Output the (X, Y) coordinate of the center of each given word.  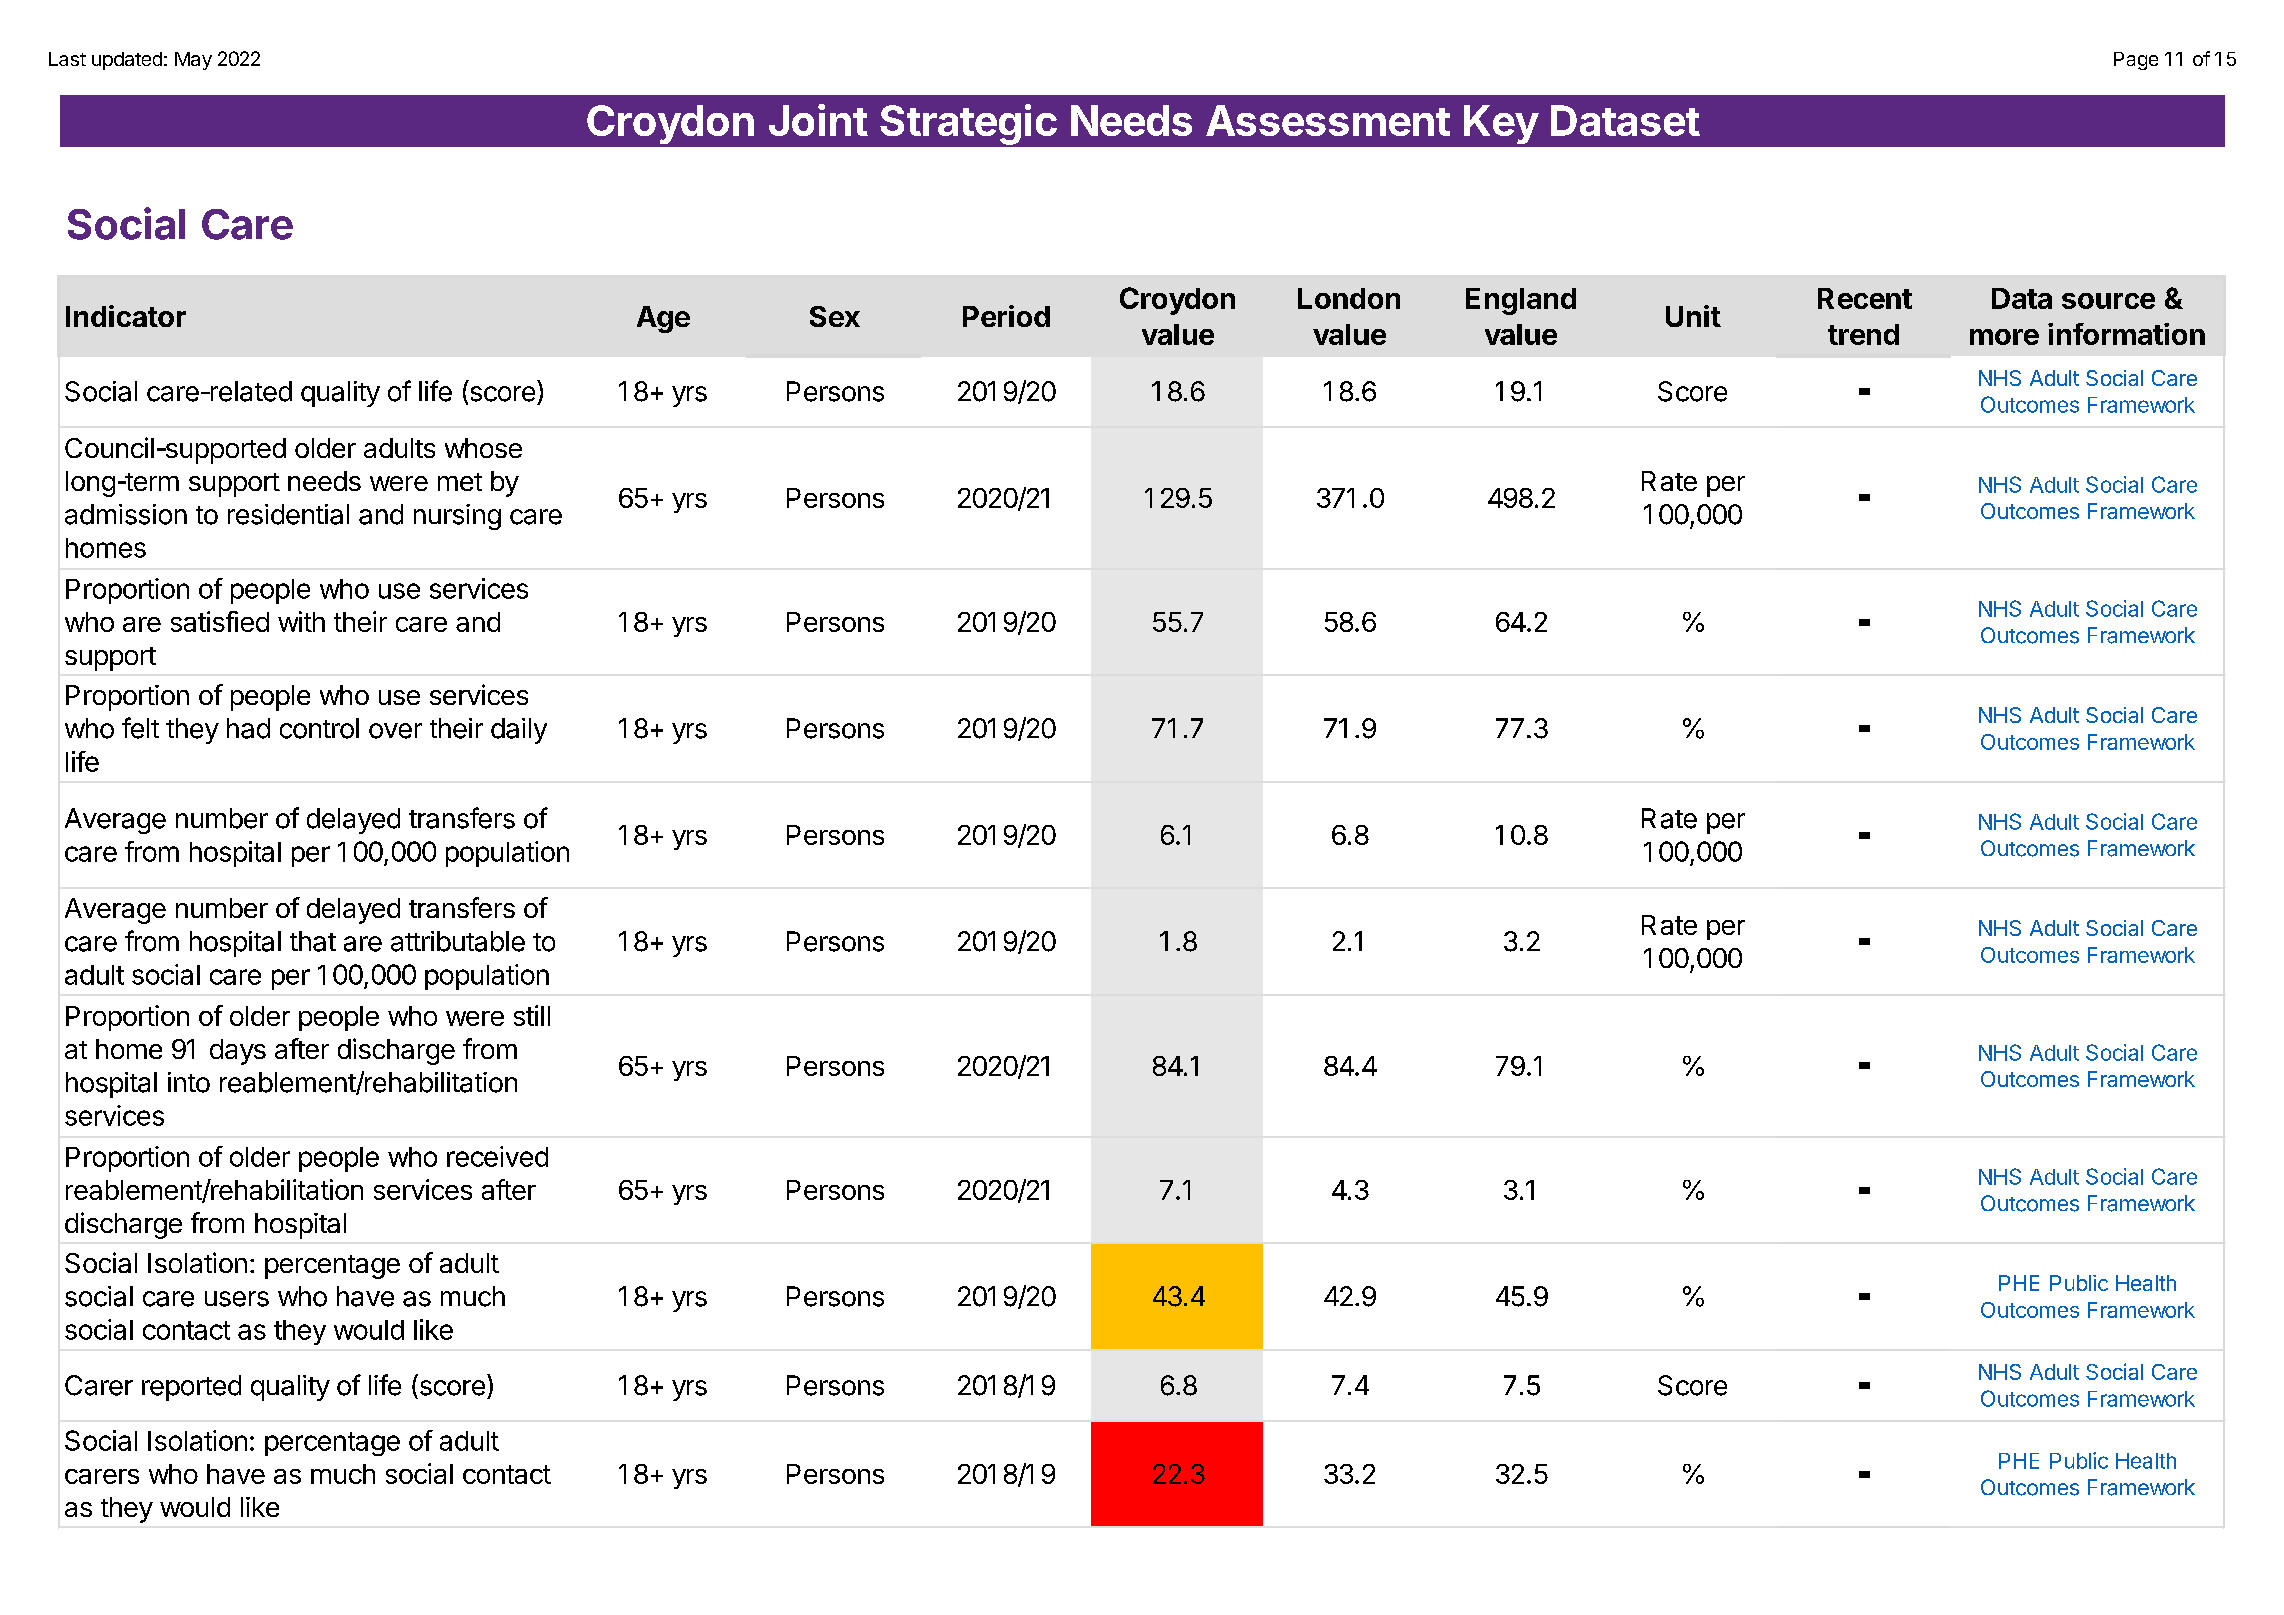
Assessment (1328, 120)
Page (2136, 61)
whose (483, 448)
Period (1006, 316)
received (497, 1156)
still (532, 1015)
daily (519, 731)
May (193, 61)
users (237, 1299)
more (2004, 337)
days (238, 1052)
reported (191, 1388)
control (319, 728)
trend (1863, 334)
